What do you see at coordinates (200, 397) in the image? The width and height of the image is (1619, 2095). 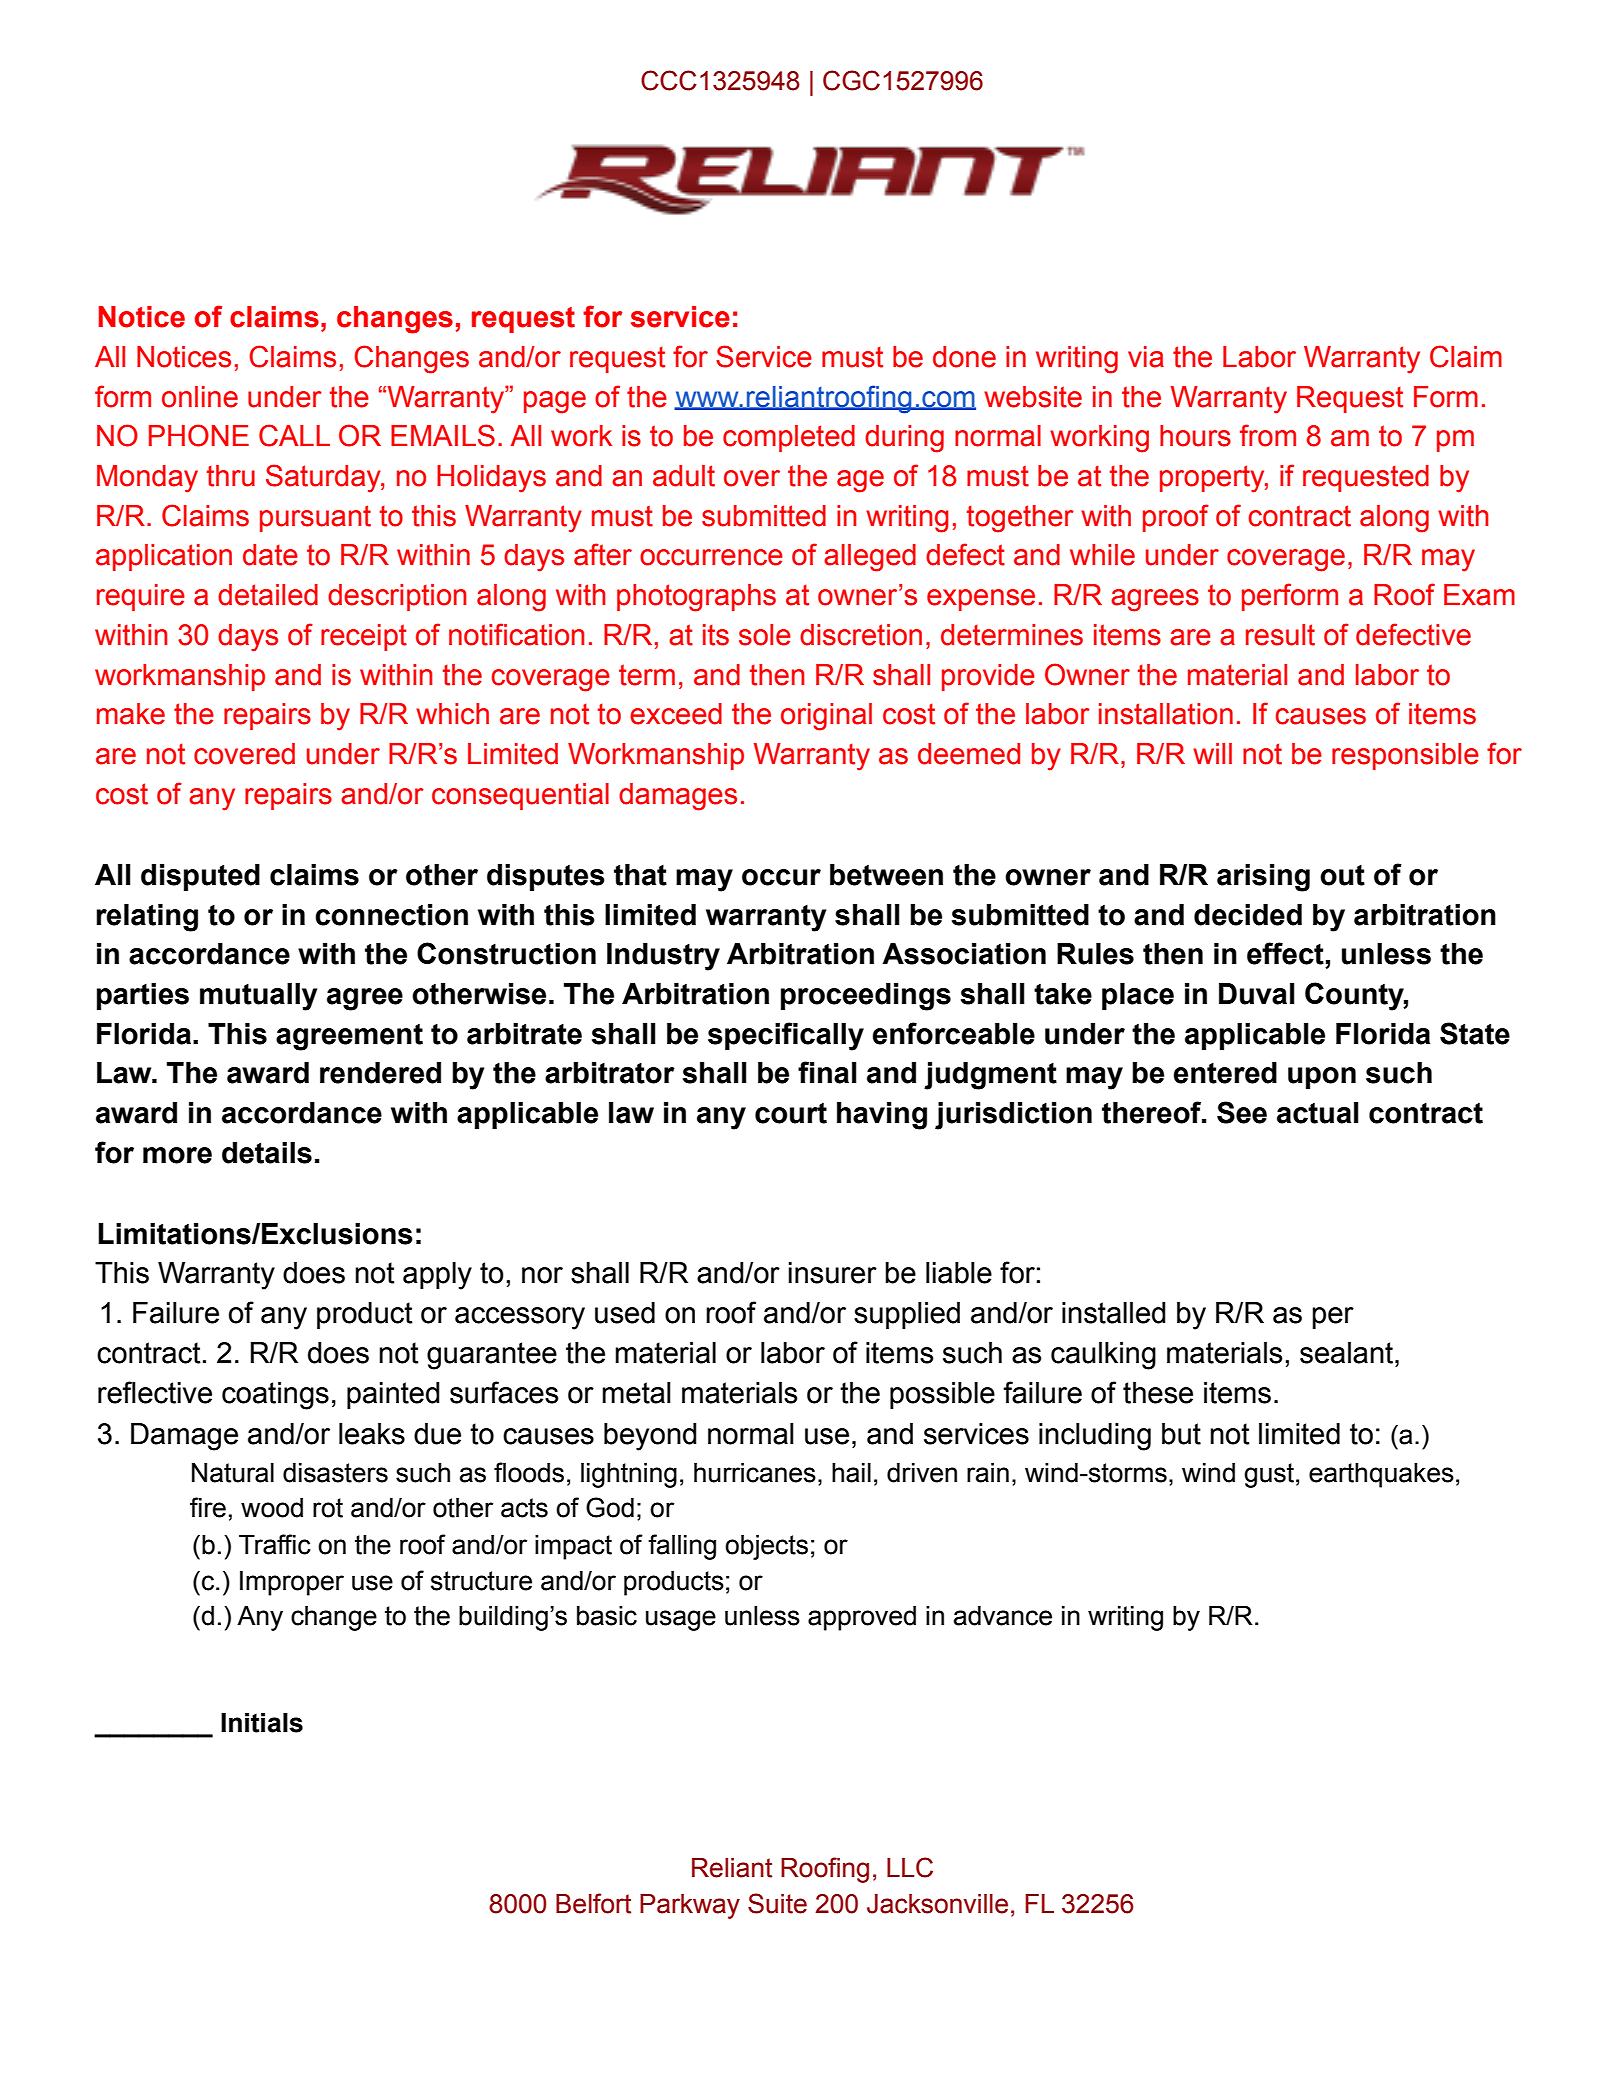 I see `online` at bounding box center [200, 397].
